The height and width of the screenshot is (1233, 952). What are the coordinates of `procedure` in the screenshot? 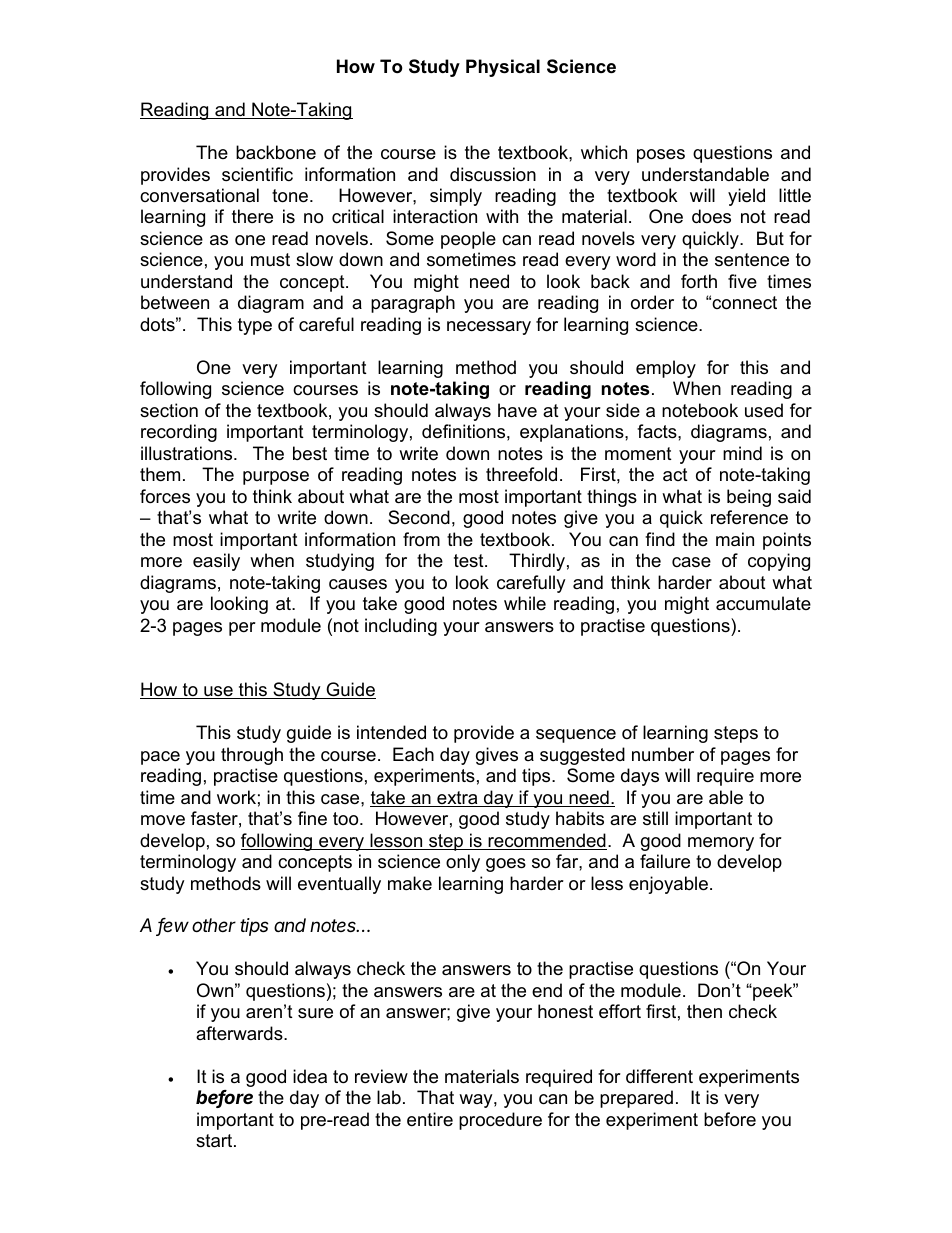 It's located at (500, 1121).
